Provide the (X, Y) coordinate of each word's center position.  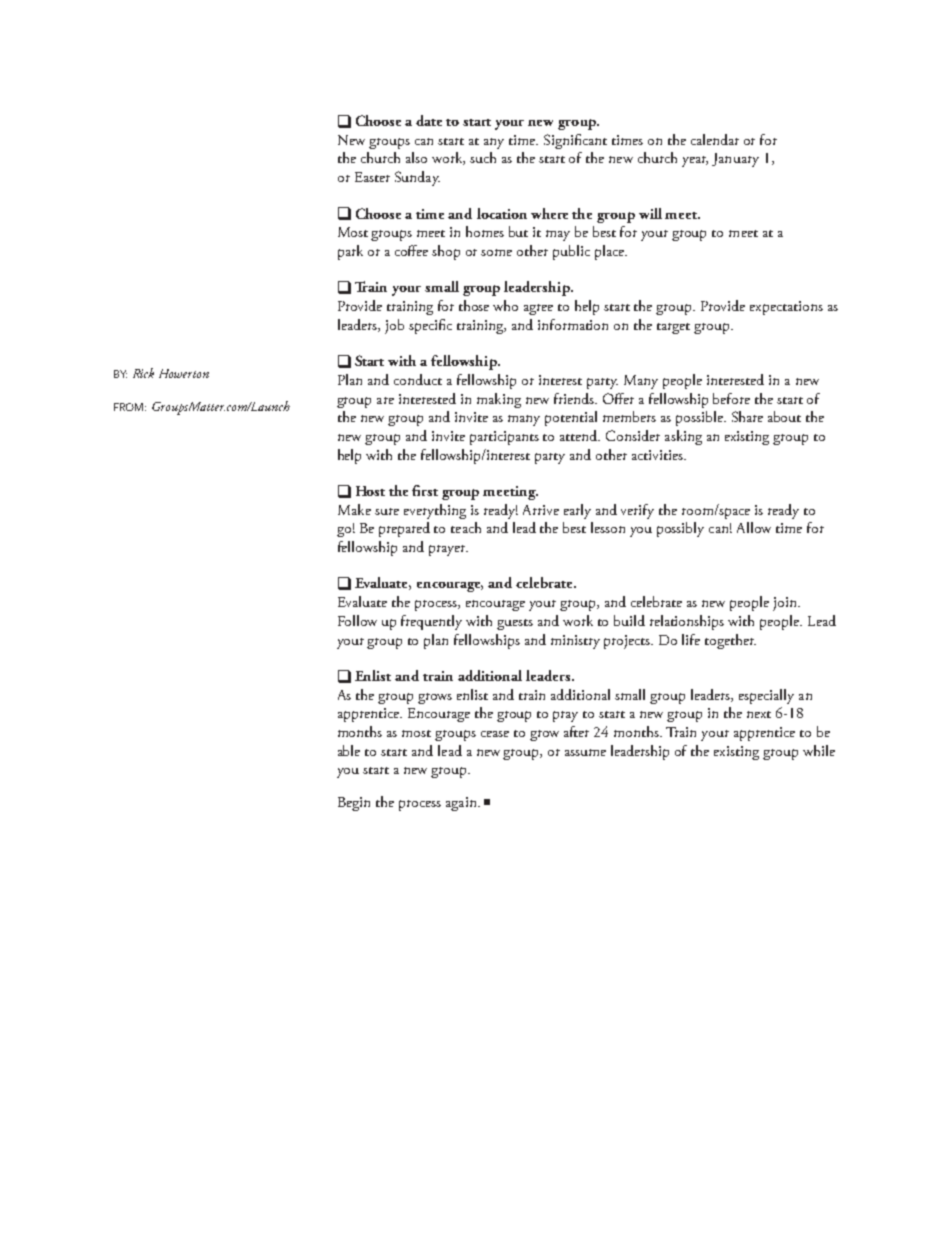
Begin (354, 804)
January (735, 160)
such (483, 157)
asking (683, 437)
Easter (372, 177)
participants (504, 438)
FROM (128, 407)
